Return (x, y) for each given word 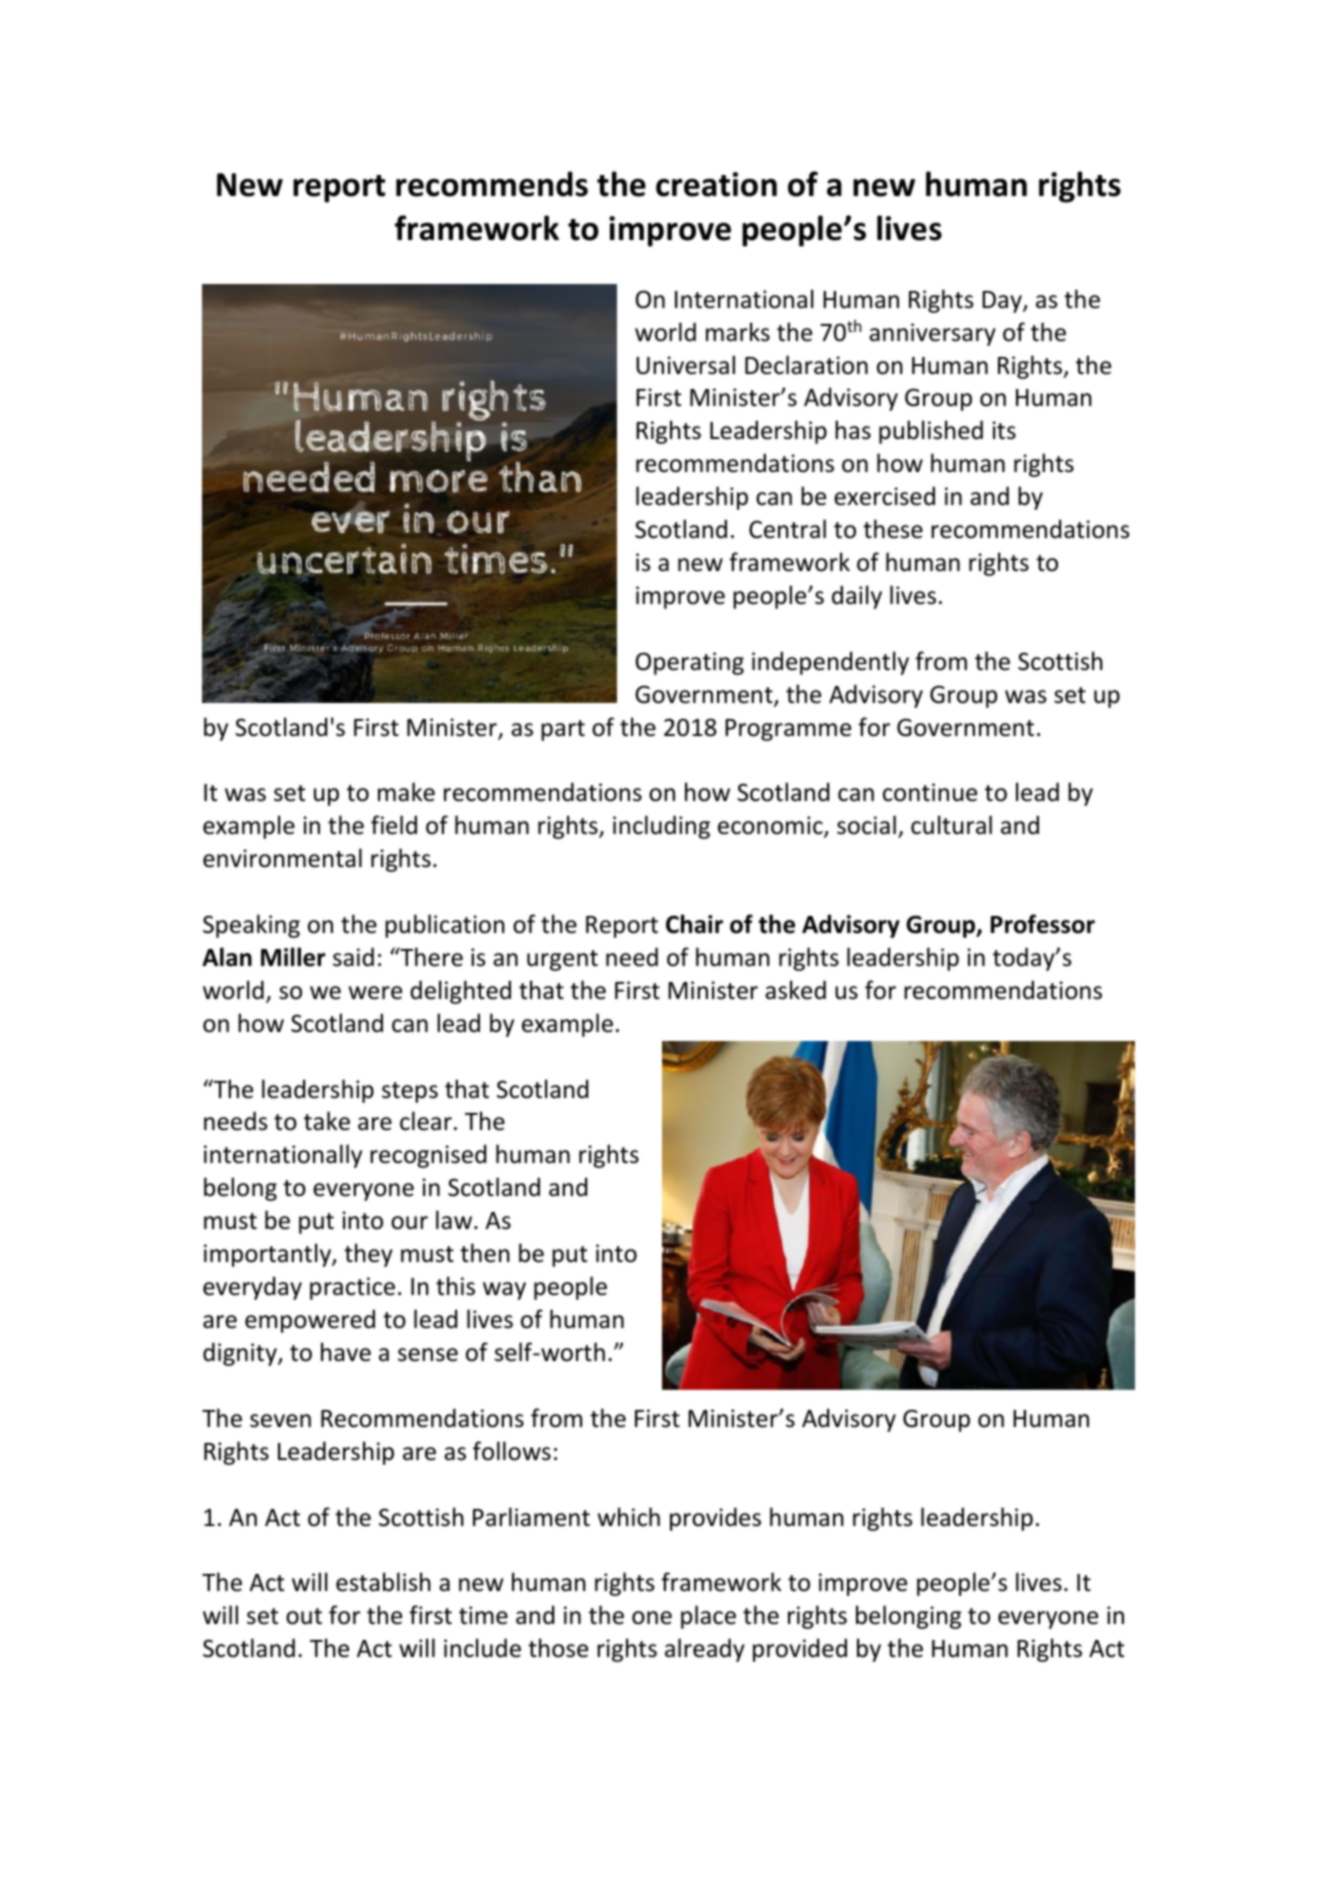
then (485, 1253)
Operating (690, 663)
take (327, 1121)
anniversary (932, 334)
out (304, 1616)
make (406, 792)
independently (830, 663)
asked (795, 990)
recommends (492, 184)
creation (716, 184)
